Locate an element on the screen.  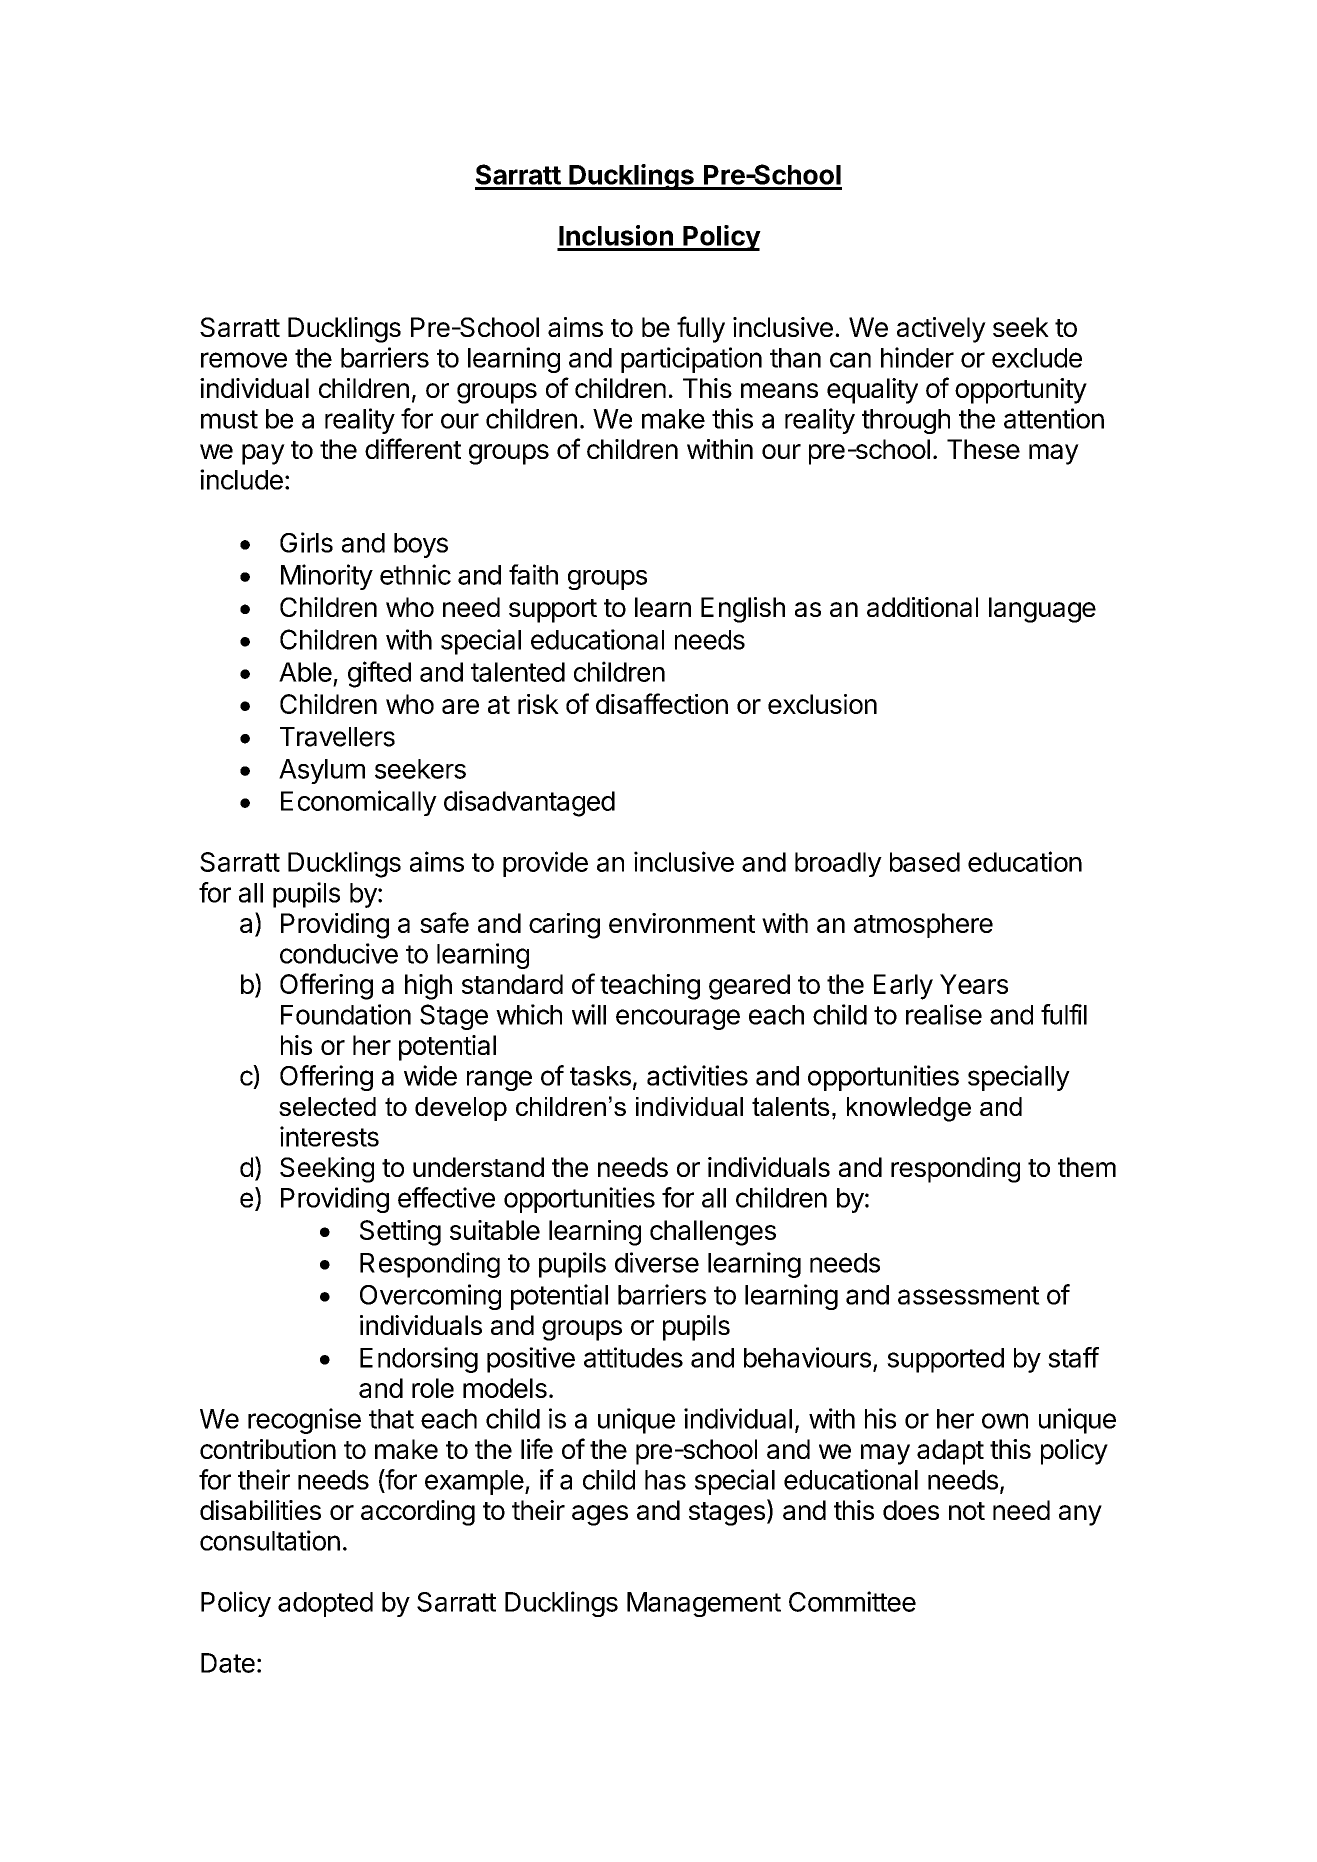
Years is located at coordinates (974, 984).
